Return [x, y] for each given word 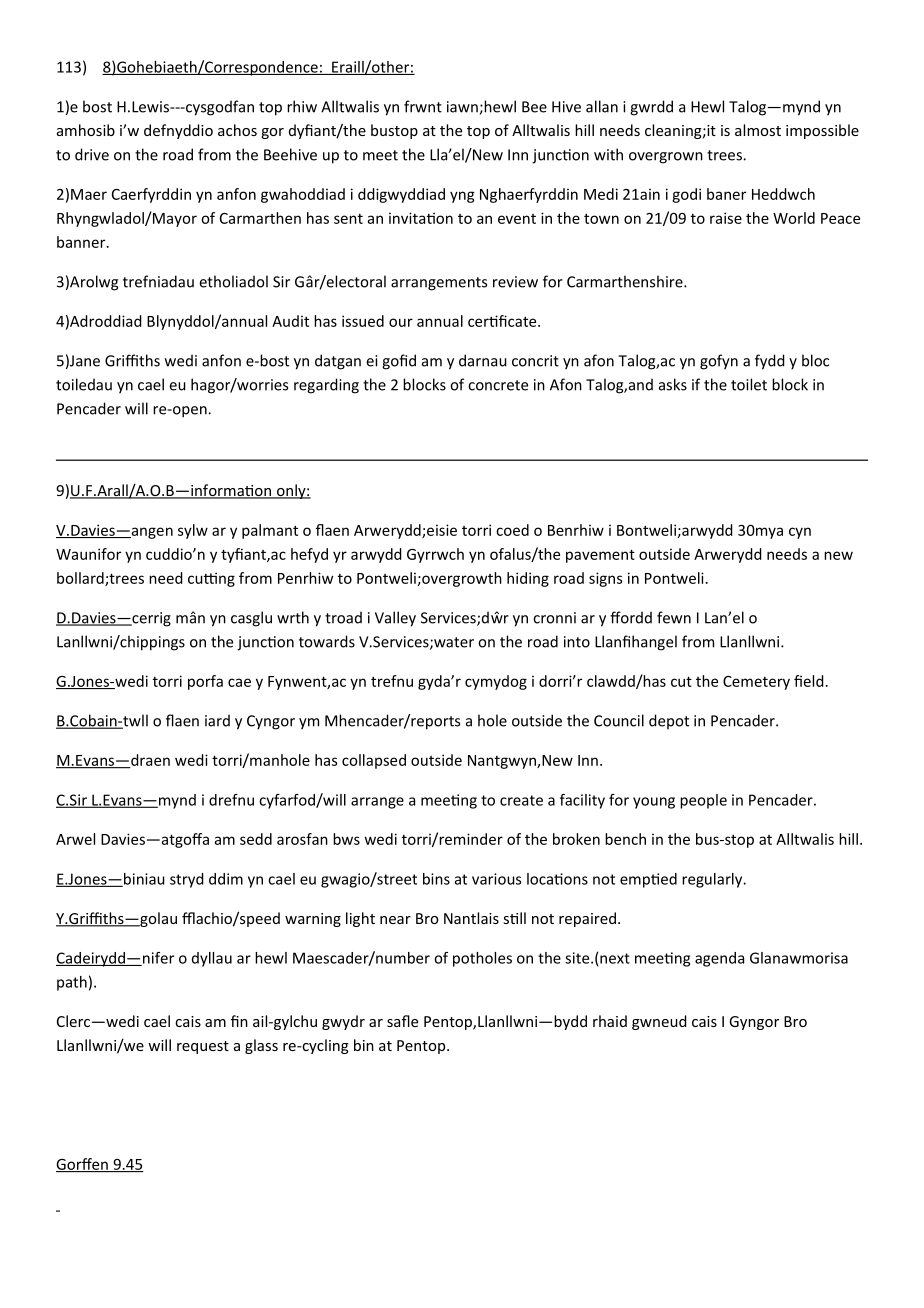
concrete [498, 385]
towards [327, 641]
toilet [749, 384]
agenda [719, 959]
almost [758, 130]
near [395, 920]
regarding [326, 386]
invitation [421, 218]
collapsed [374, 761]
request [203, 1047]
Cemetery [756, 683]
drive [92, 154]
